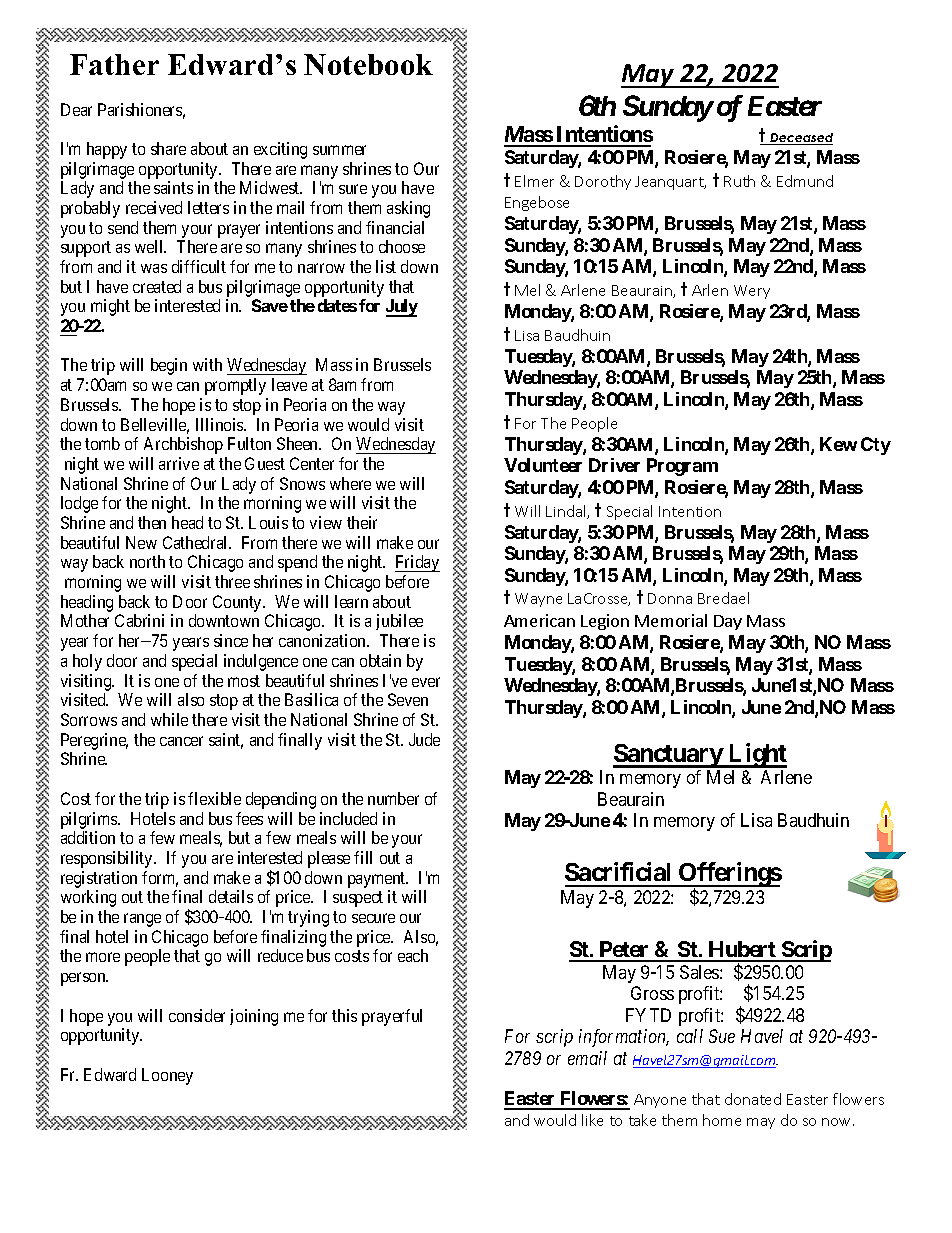 The image size is (952, 1233). Describe the element at coordinates (592, 1120) in the page. I see `like` at that location.
